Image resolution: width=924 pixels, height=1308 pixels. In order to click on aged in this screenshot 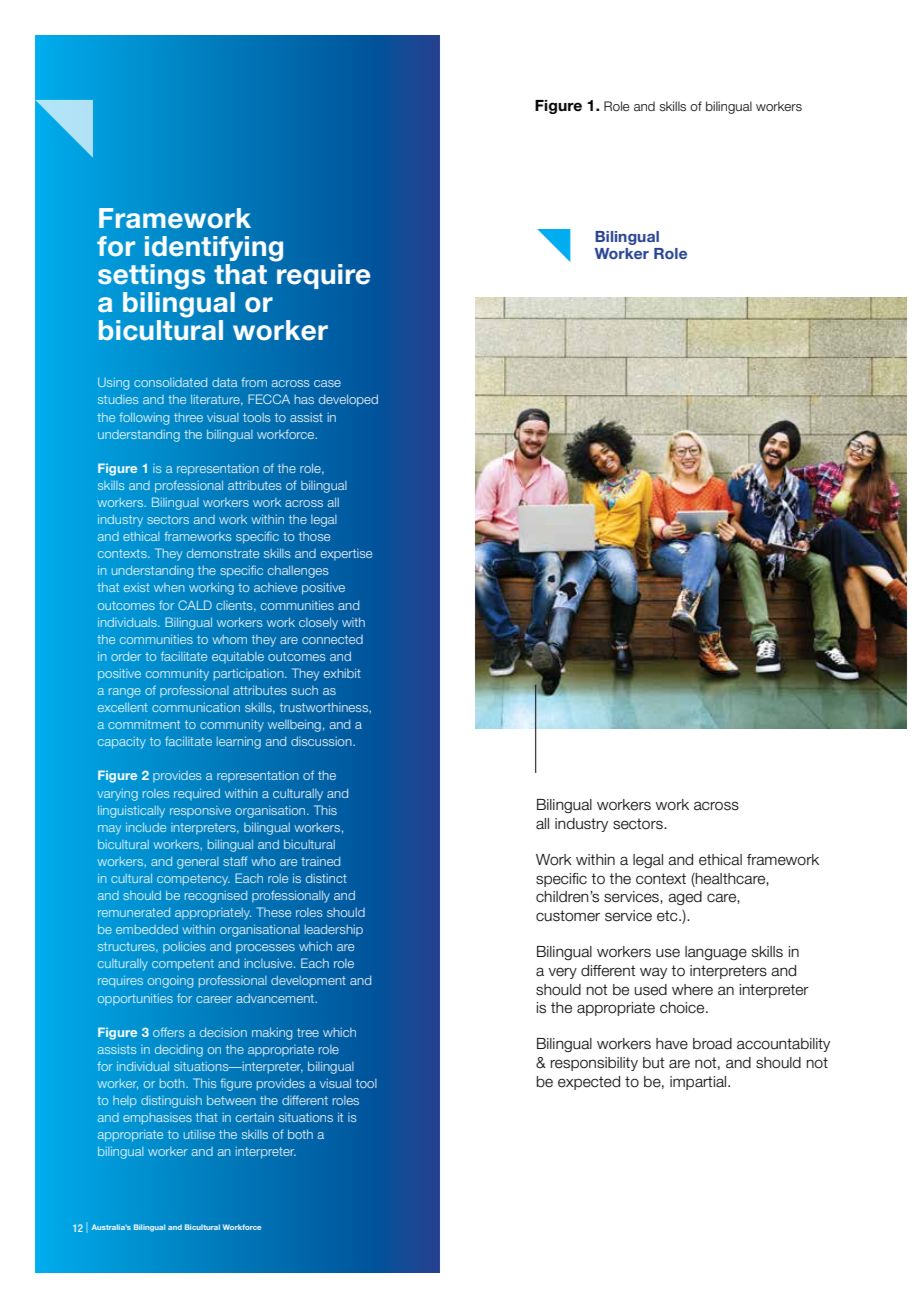, I will do `click(685, 898)`.
